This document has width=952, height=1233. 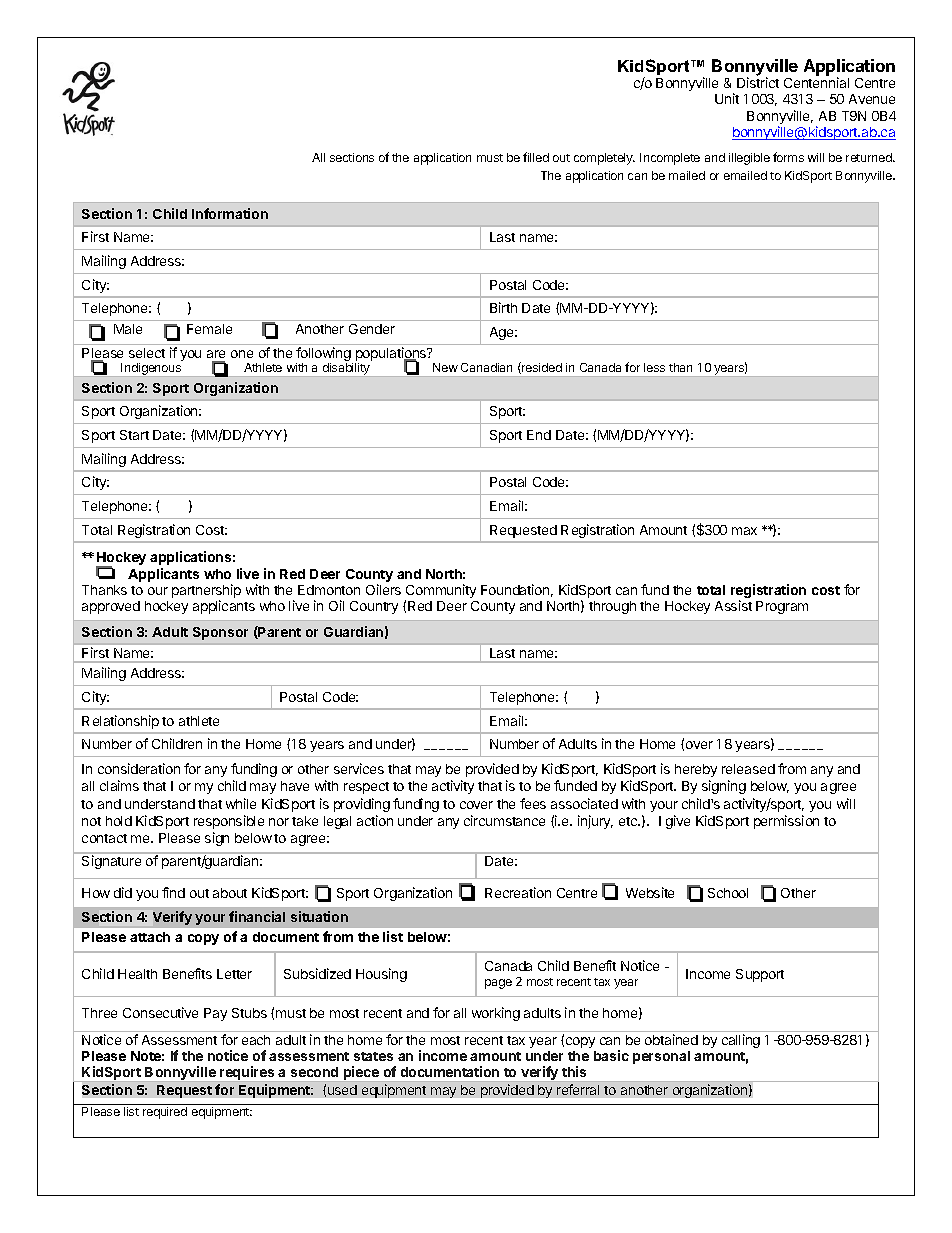 I want to click on filled, so click(x=536, y=157).
